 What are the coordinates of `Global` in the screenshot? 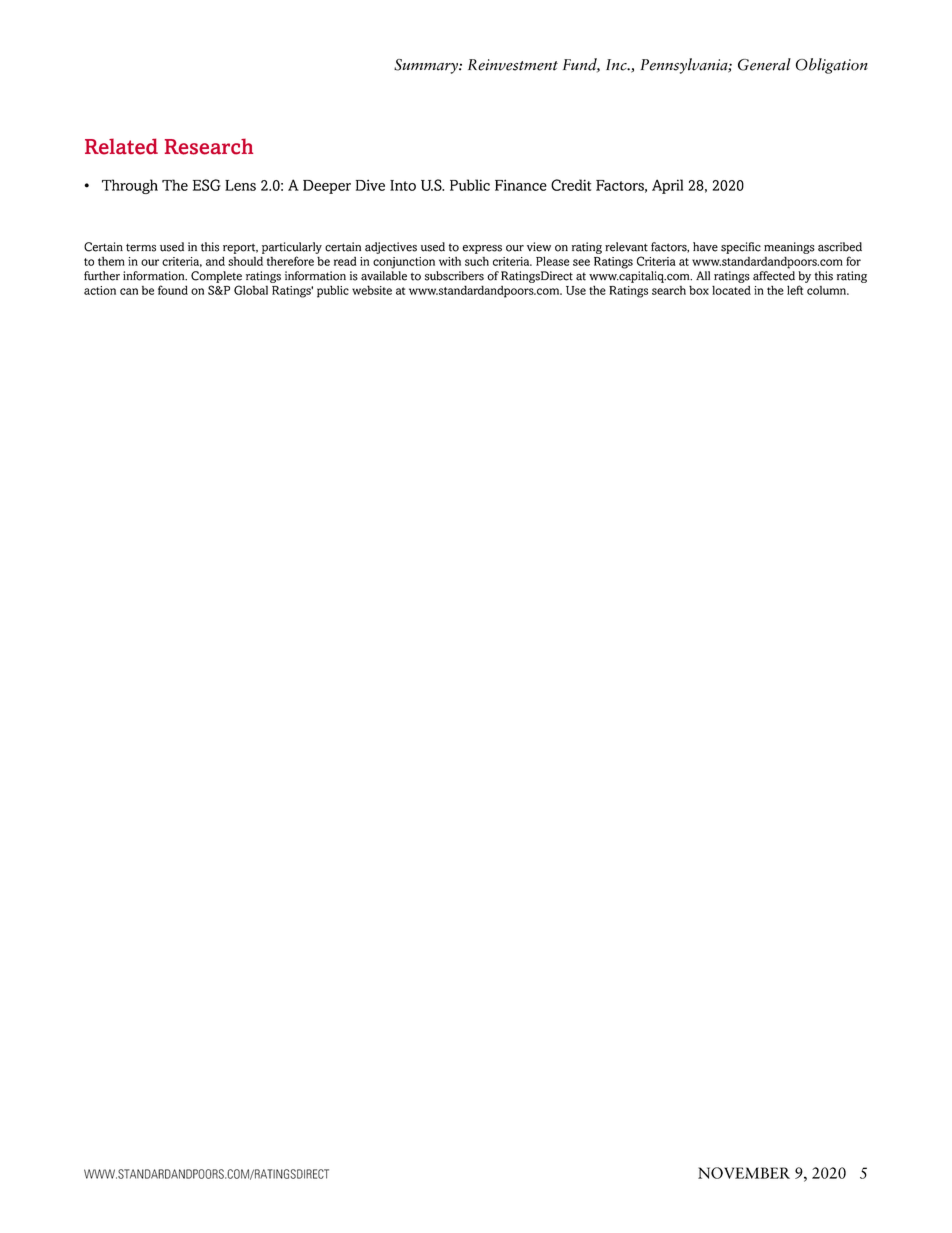 It's located at (251, 290).
